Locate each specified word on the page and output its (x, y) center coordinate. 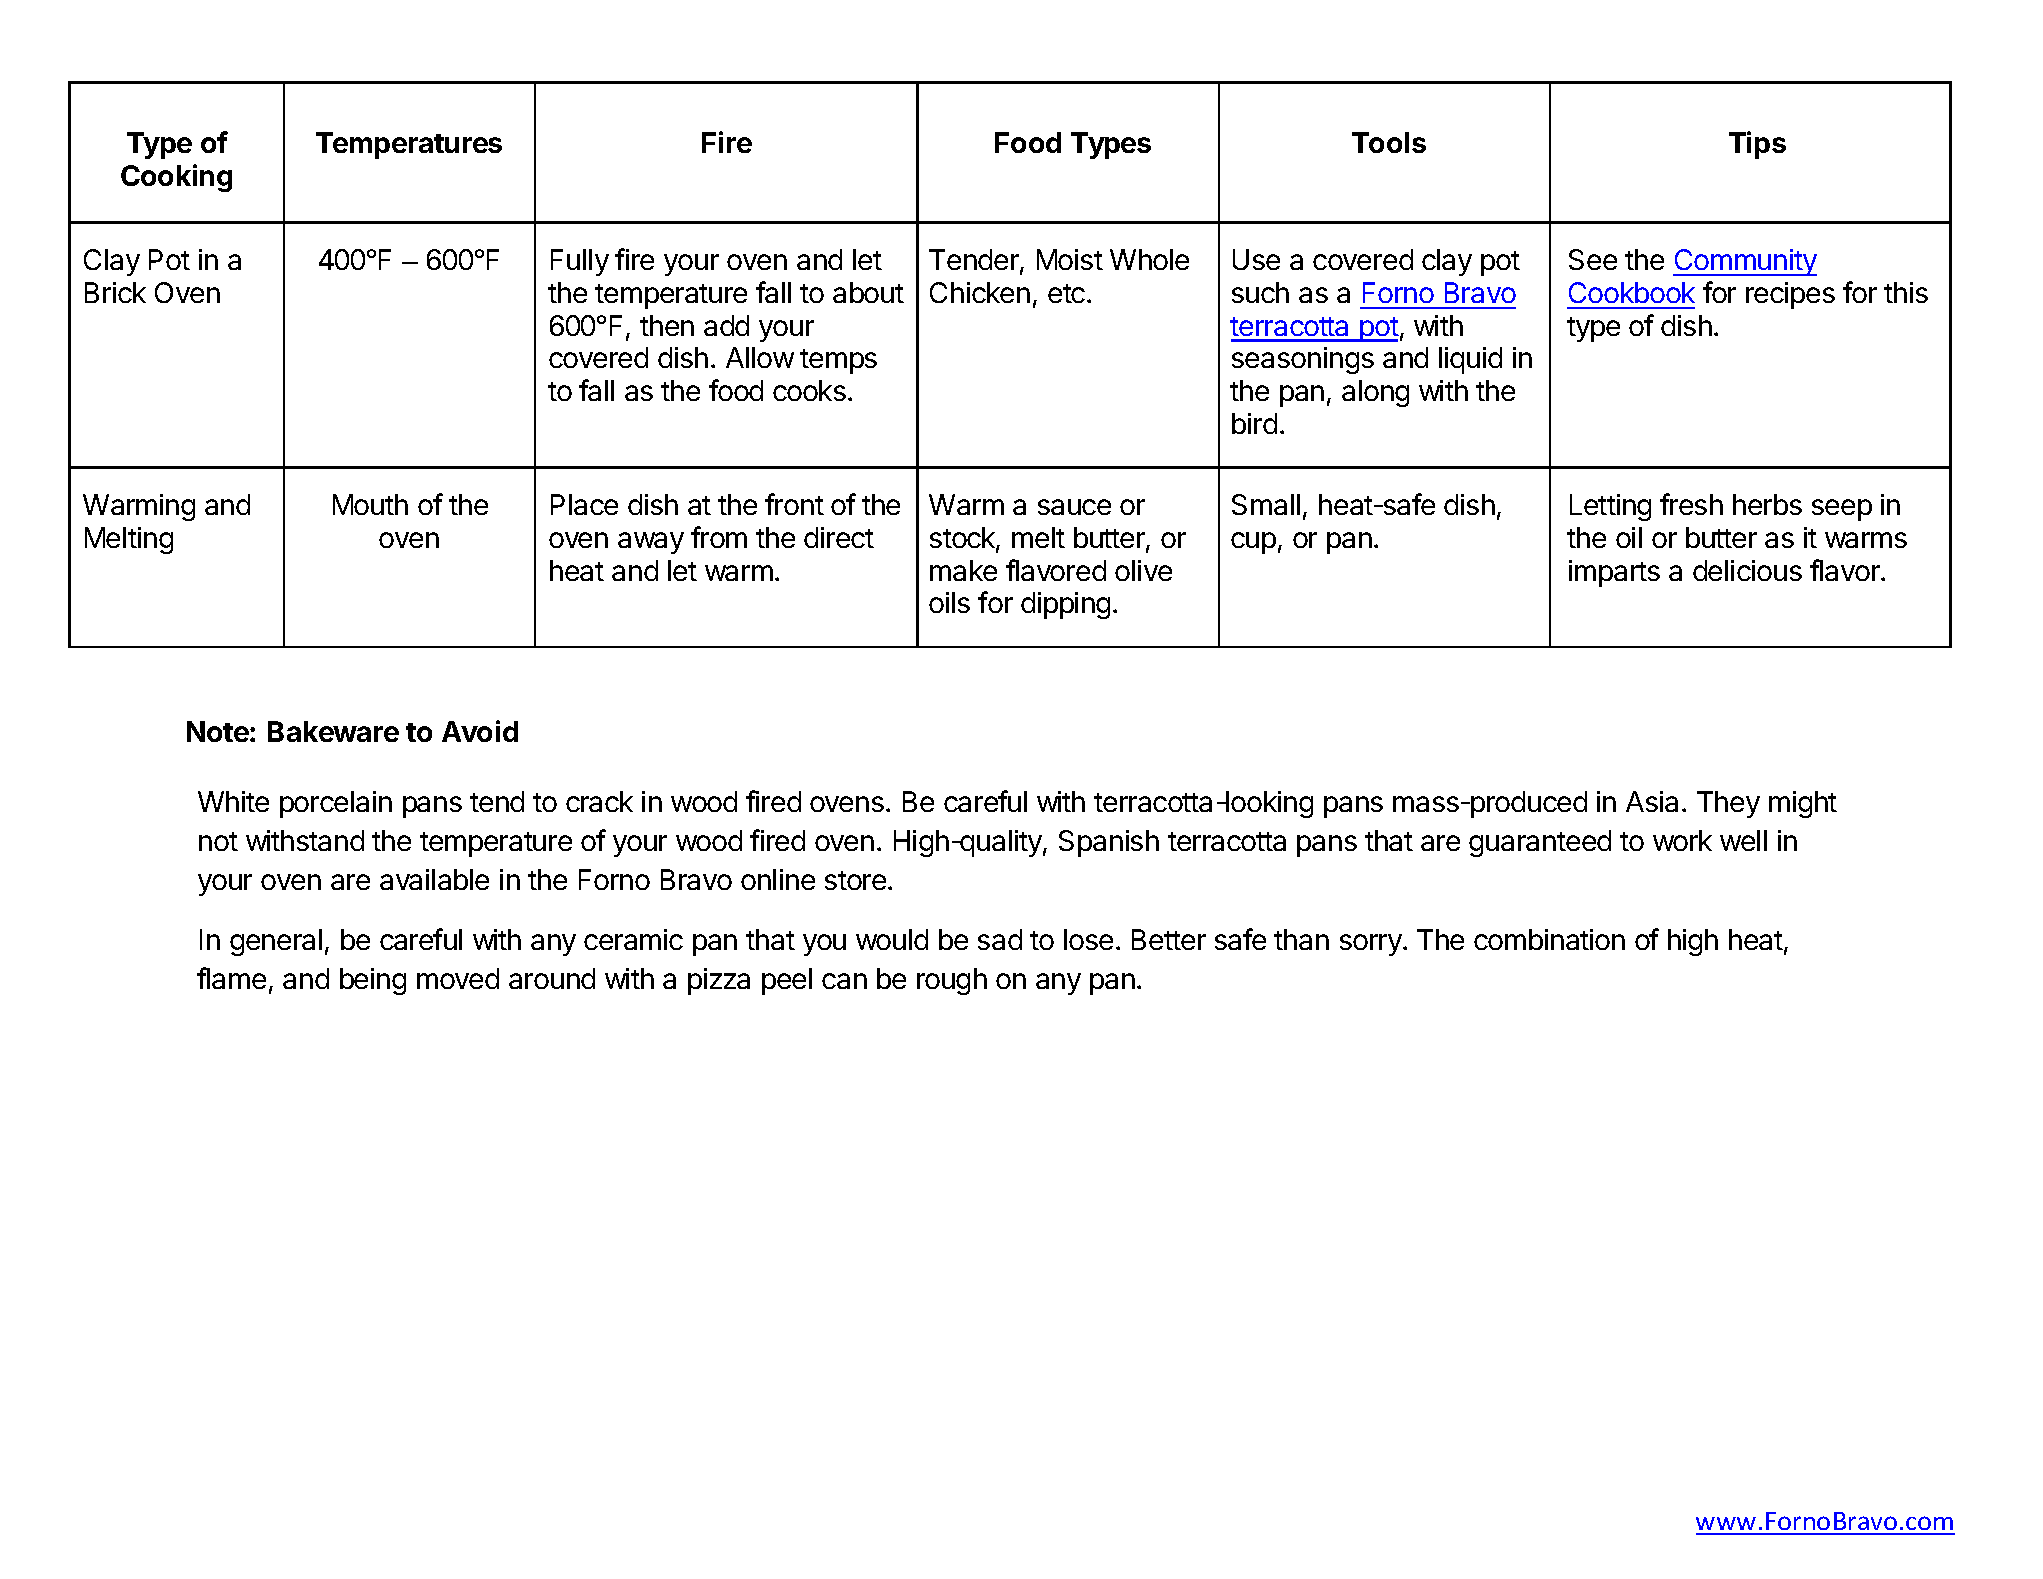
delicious (1747, 570)
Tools (1389, 142)
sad (1000, 939)
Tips (1757, 145)
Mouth (370, 504)
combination (1549, 939)
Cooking (176, 178)
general (276, 942)
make (963, 570)
